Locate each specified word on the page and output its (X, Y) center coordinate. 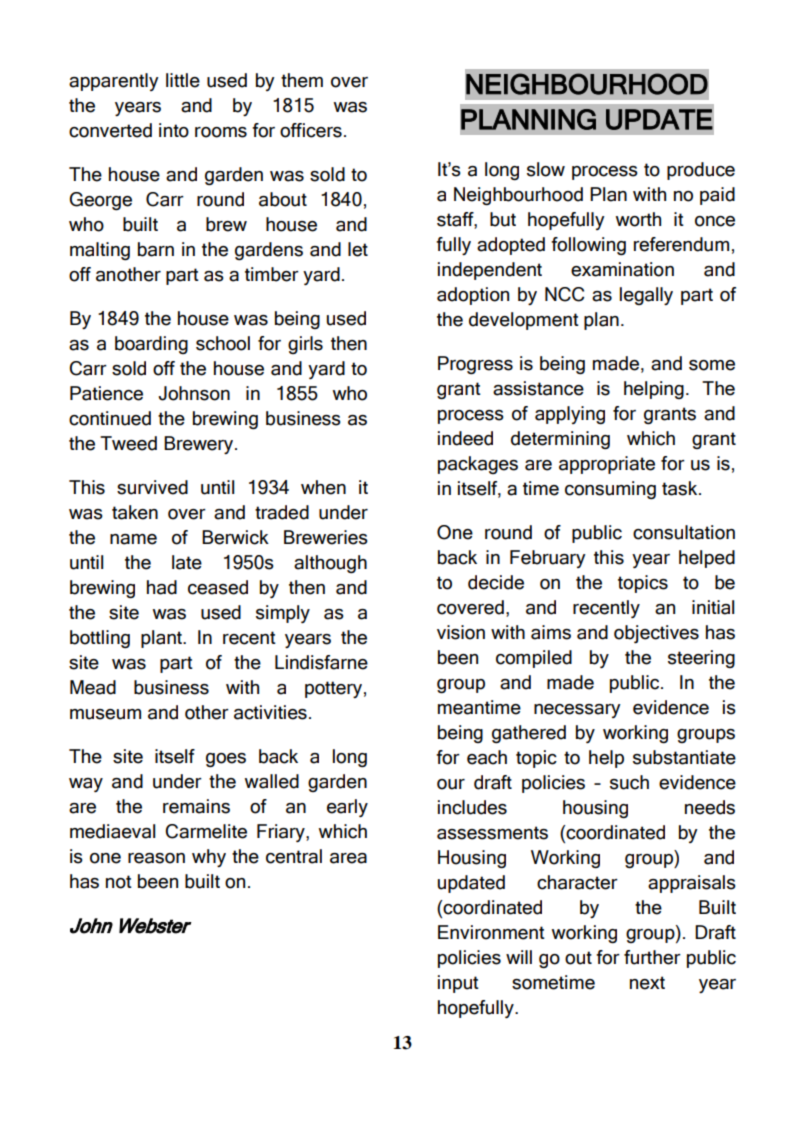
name (133, 539)
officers (311, 130)
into (174, 130)
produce (701, 171)
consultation (684, 532)
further (652, 957)
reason (156, 858)
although (330, 564)
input (458, 984)
